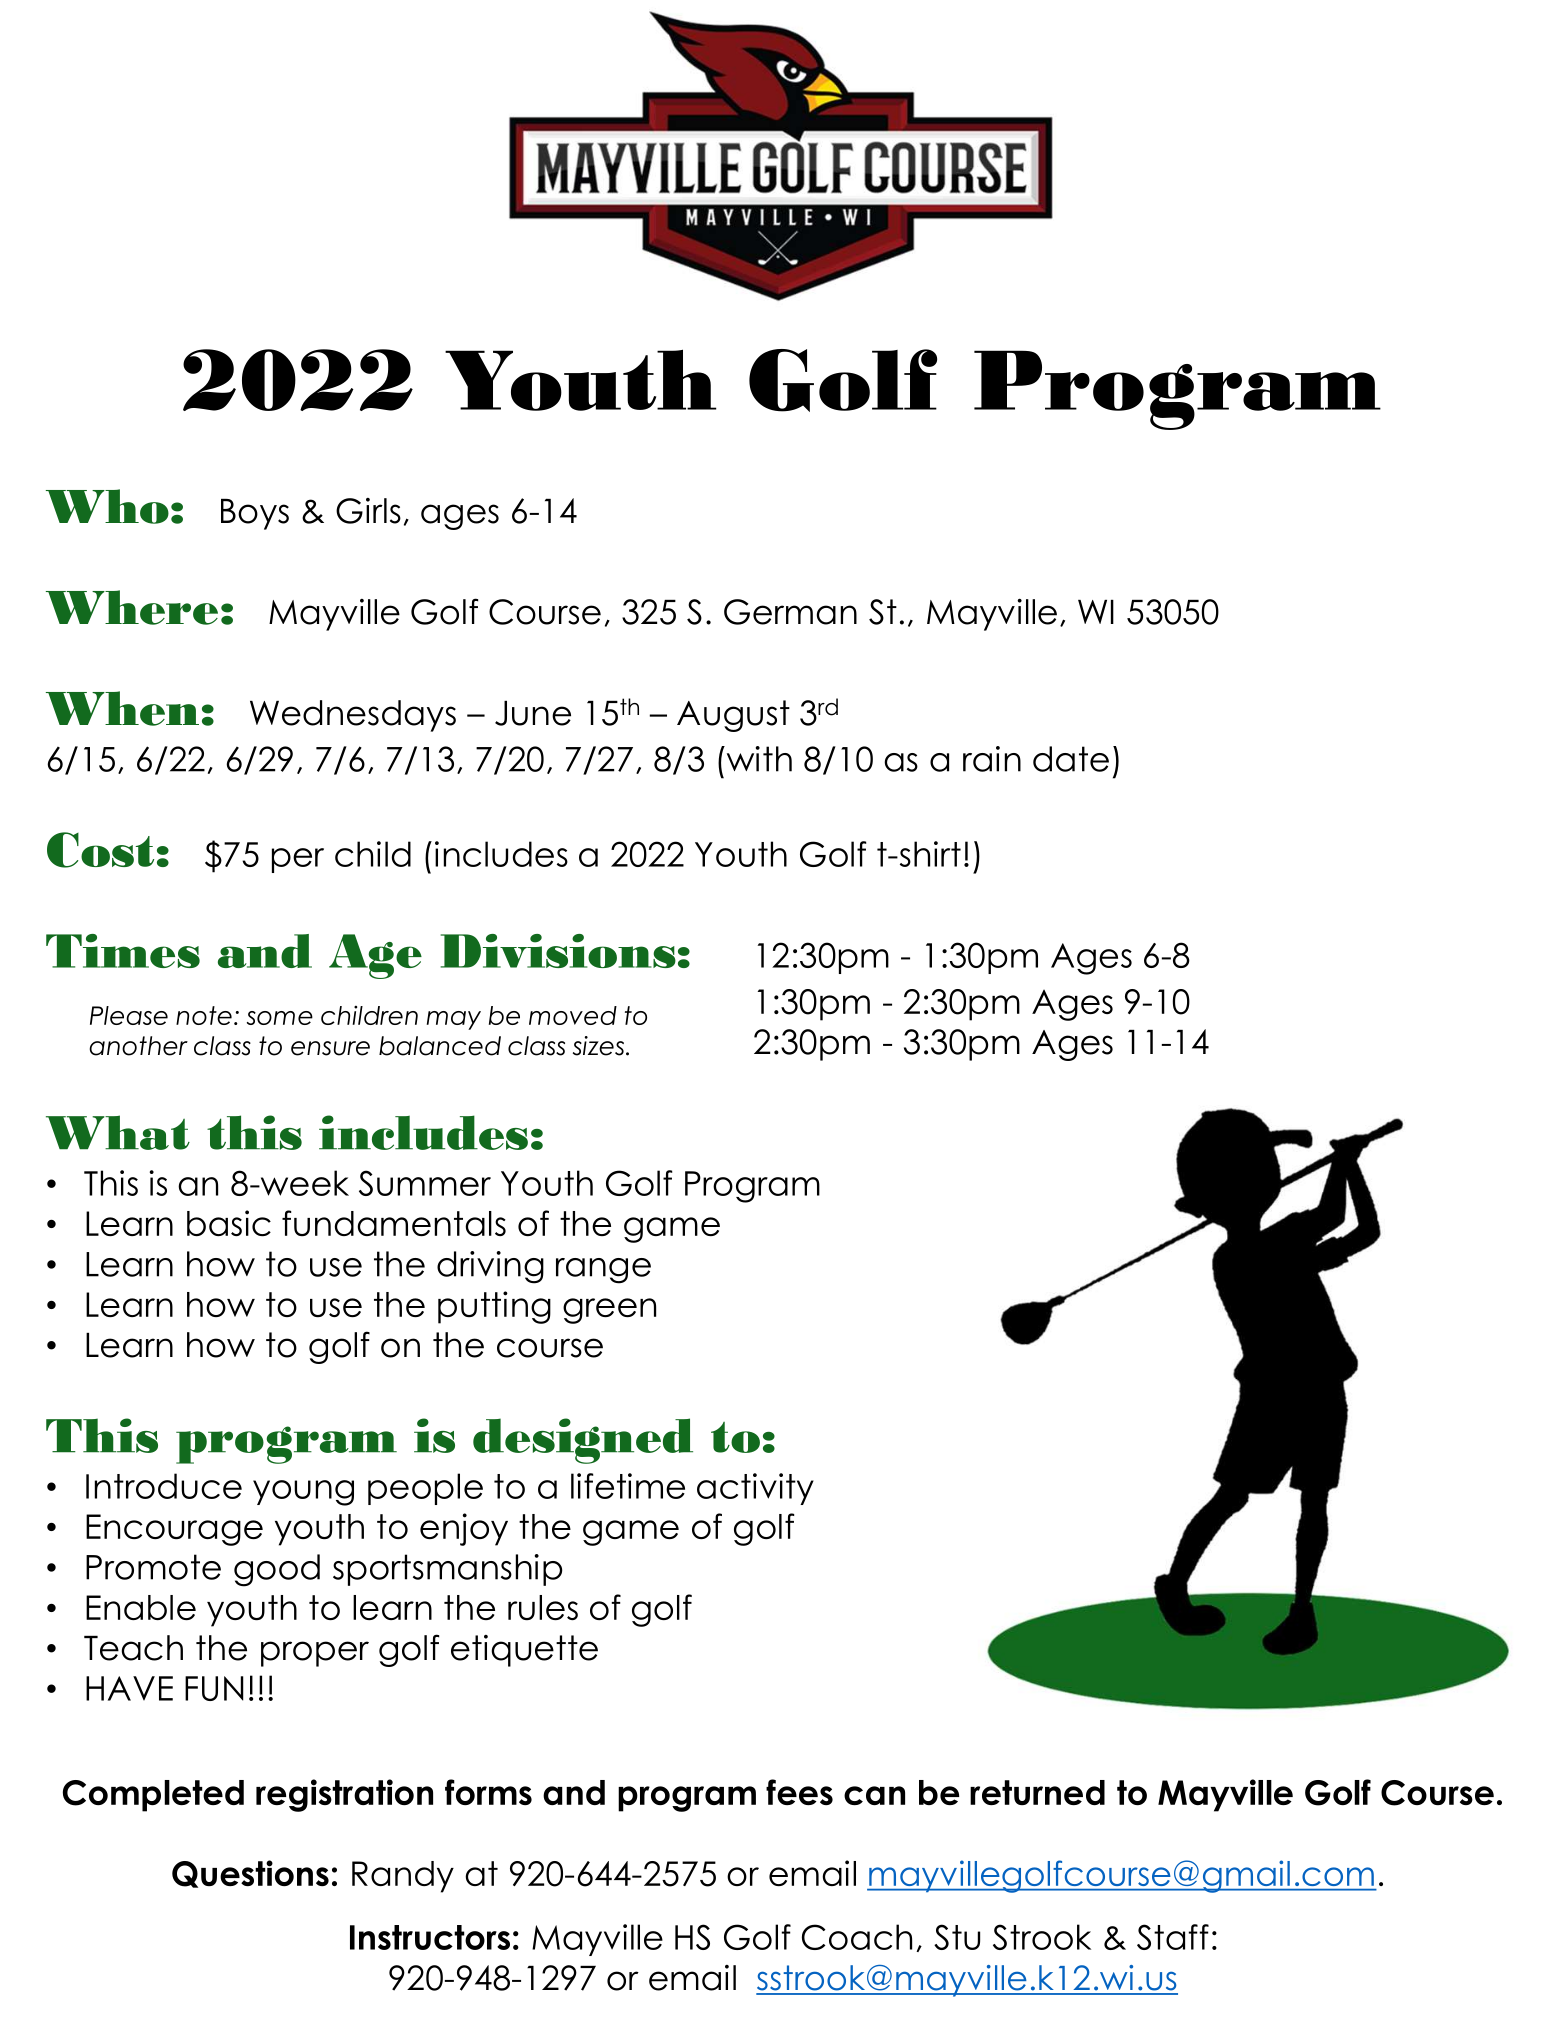 The height and width of the image is (2020, 1561). Describe the element at coordinates (609, 1311) in the image. I see `green` at that location.
